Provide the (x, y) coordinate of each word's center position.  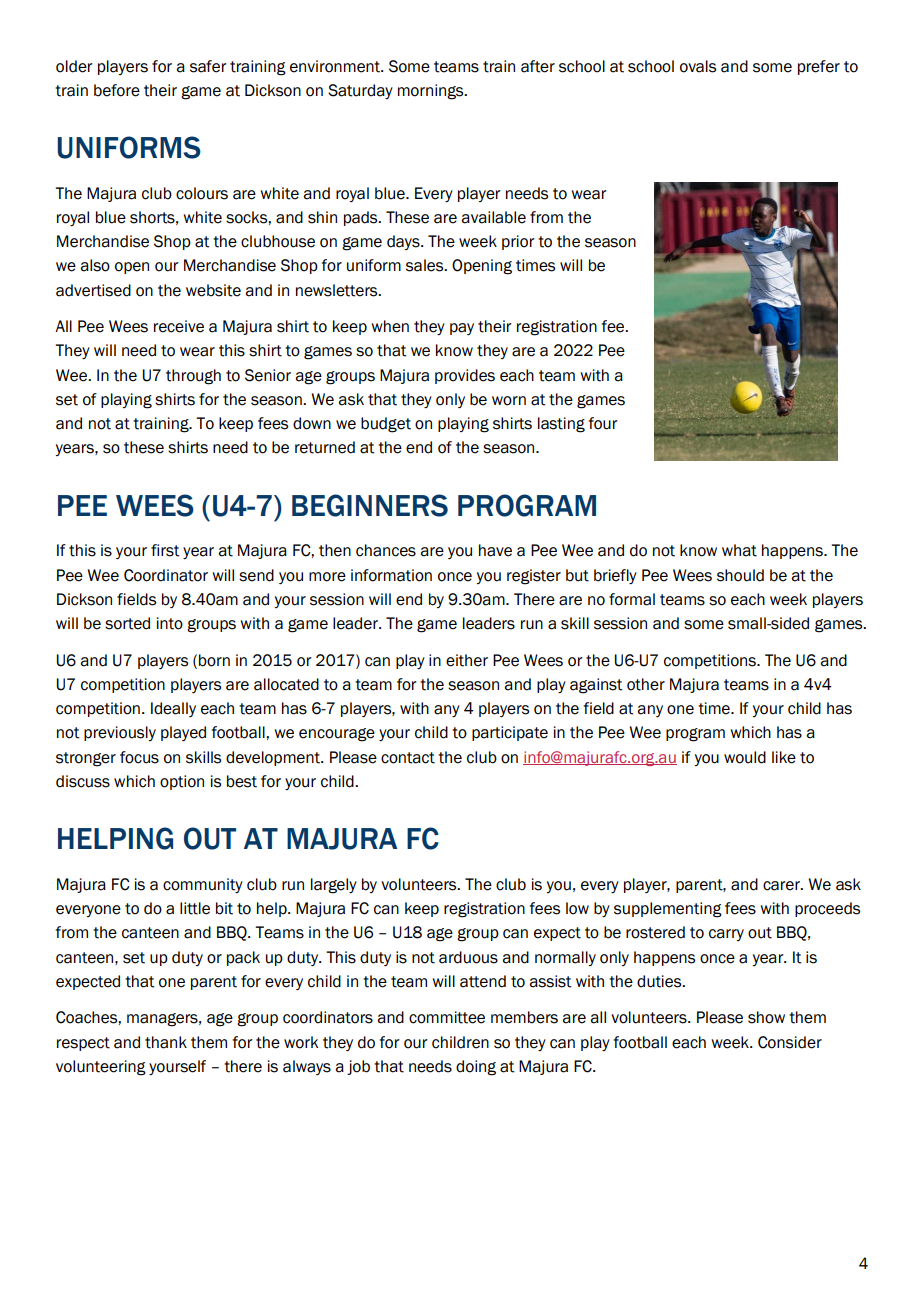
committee (447, 1017)
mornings (432, 92)
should (740, 575)
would (745, 757)
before (117, 90)
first (165, 550)
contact (408, 758)
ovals (698, 66)
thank (166, 1042)
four (603, 423)
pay (462, 329)
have (495, 550)
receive (179, 326)
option (182, 782)
